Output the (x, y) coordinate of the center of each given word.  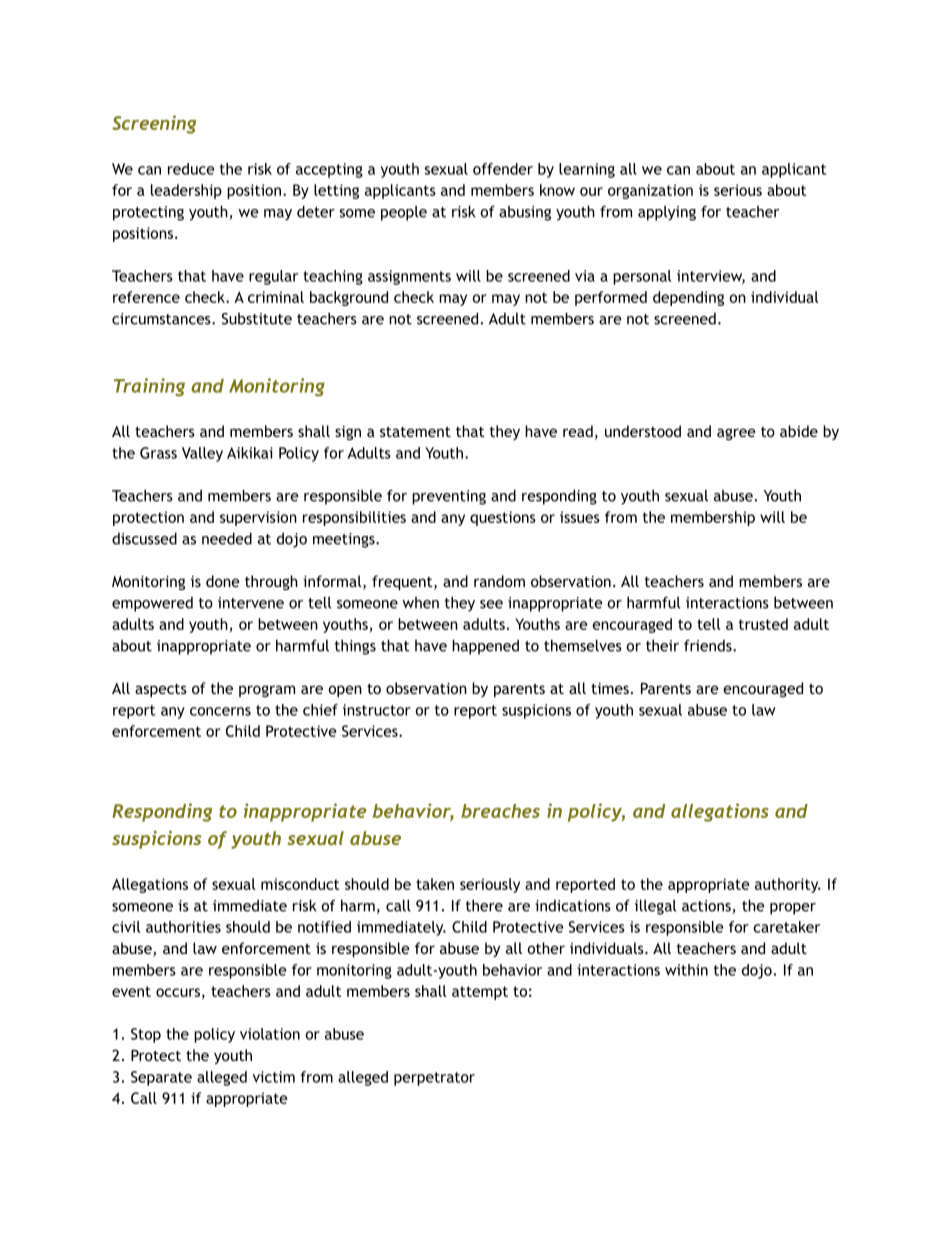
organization (650, 191)
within (686, 970)
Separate (161, 1078)
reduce (191, 169)
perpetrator (434, 1079)
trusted (763, 624)
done (223, 581)
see (491, 604)
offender (503, 169)
